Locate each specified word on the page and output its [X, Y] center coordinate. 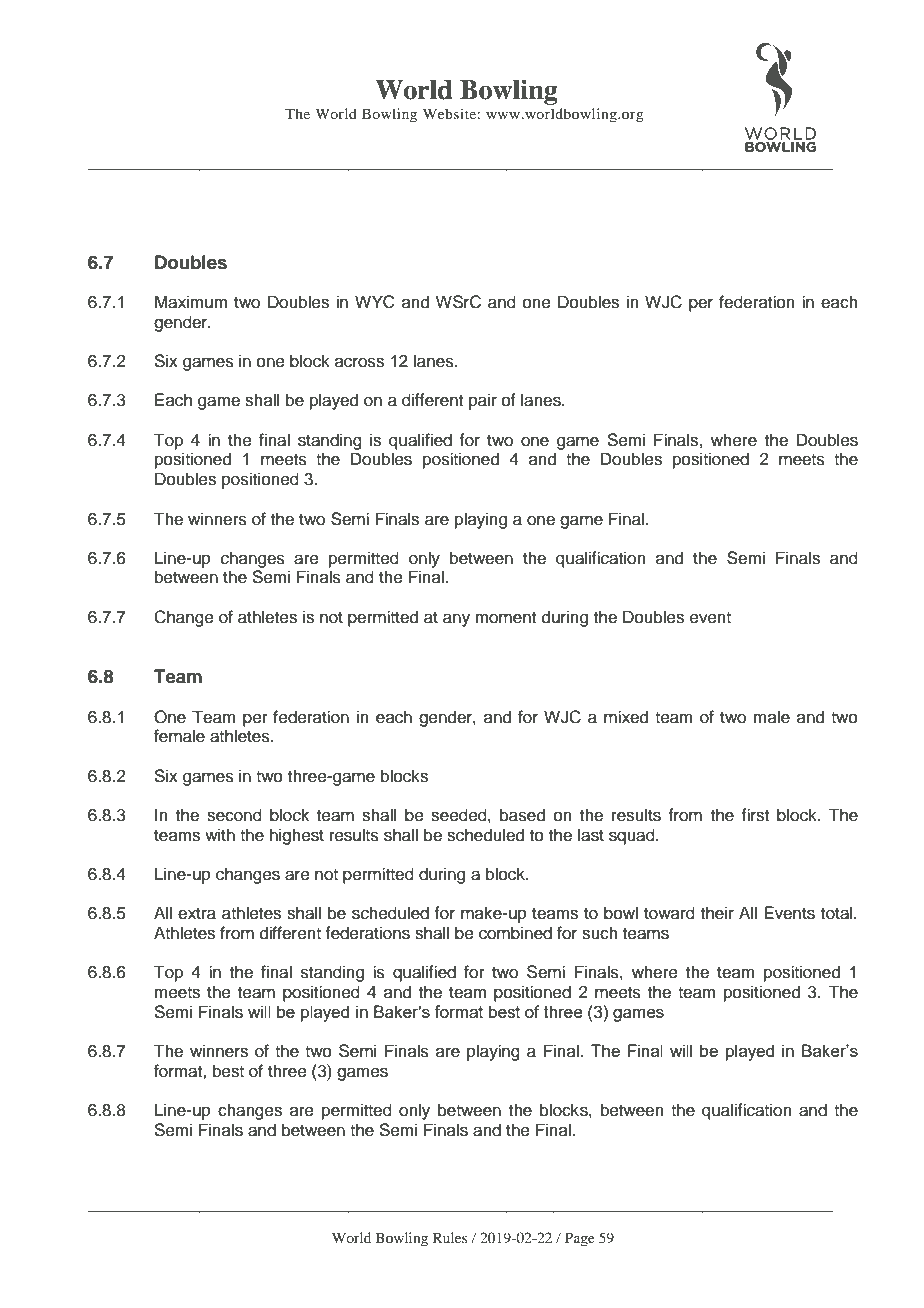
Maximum [191, 302]
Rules [450, 1237]
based [522, 815]
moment [505, 618]
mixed [626, 717]
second [234, 815]
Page [580, 1239]
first [755, 815]
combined [515, 933]
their [717, 913]
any [456, 620]
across [359, 362]
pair [483, 401]
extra [197, 914]
